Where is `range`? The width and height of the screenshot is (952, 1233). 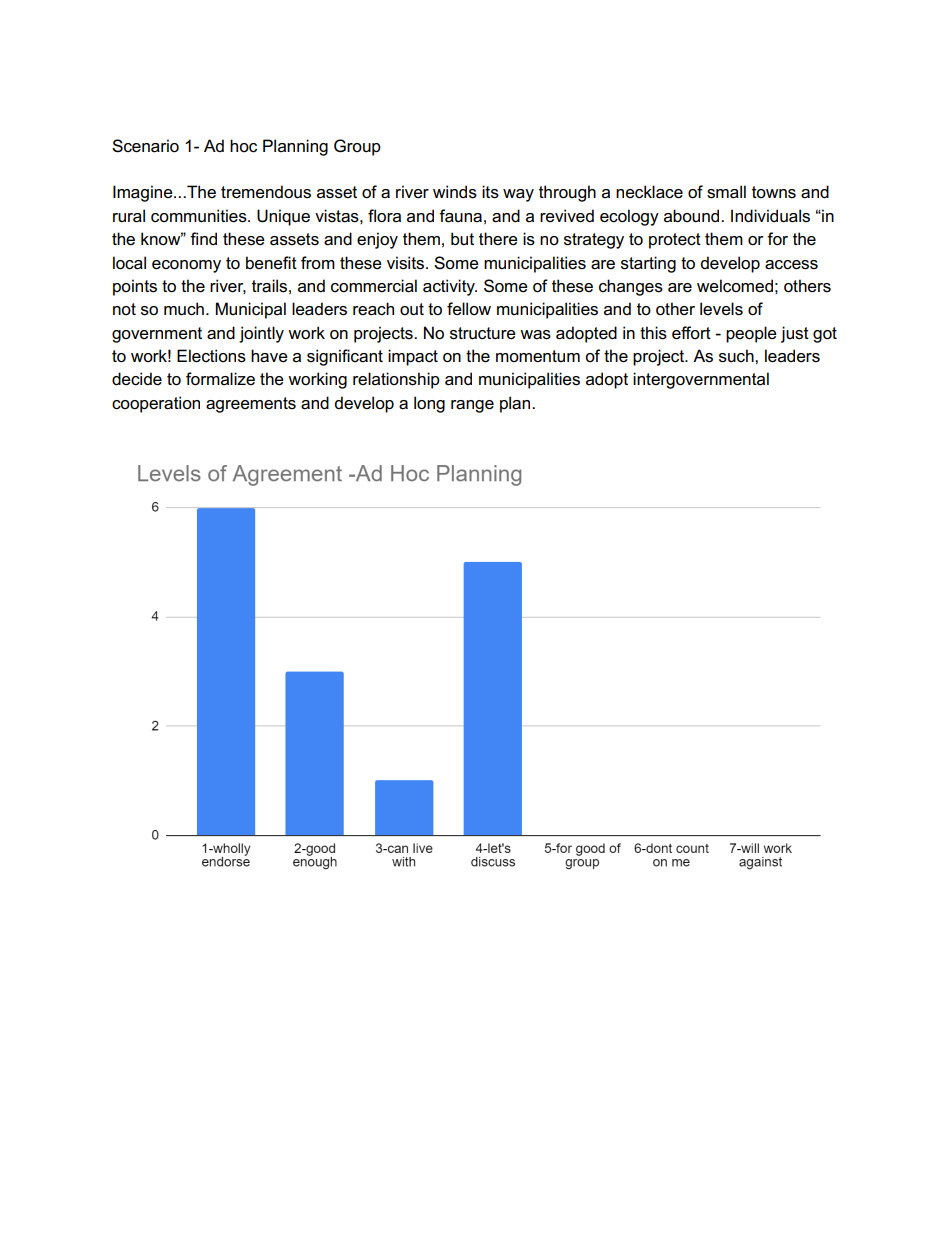 range is located at coordinates (472, 406).
